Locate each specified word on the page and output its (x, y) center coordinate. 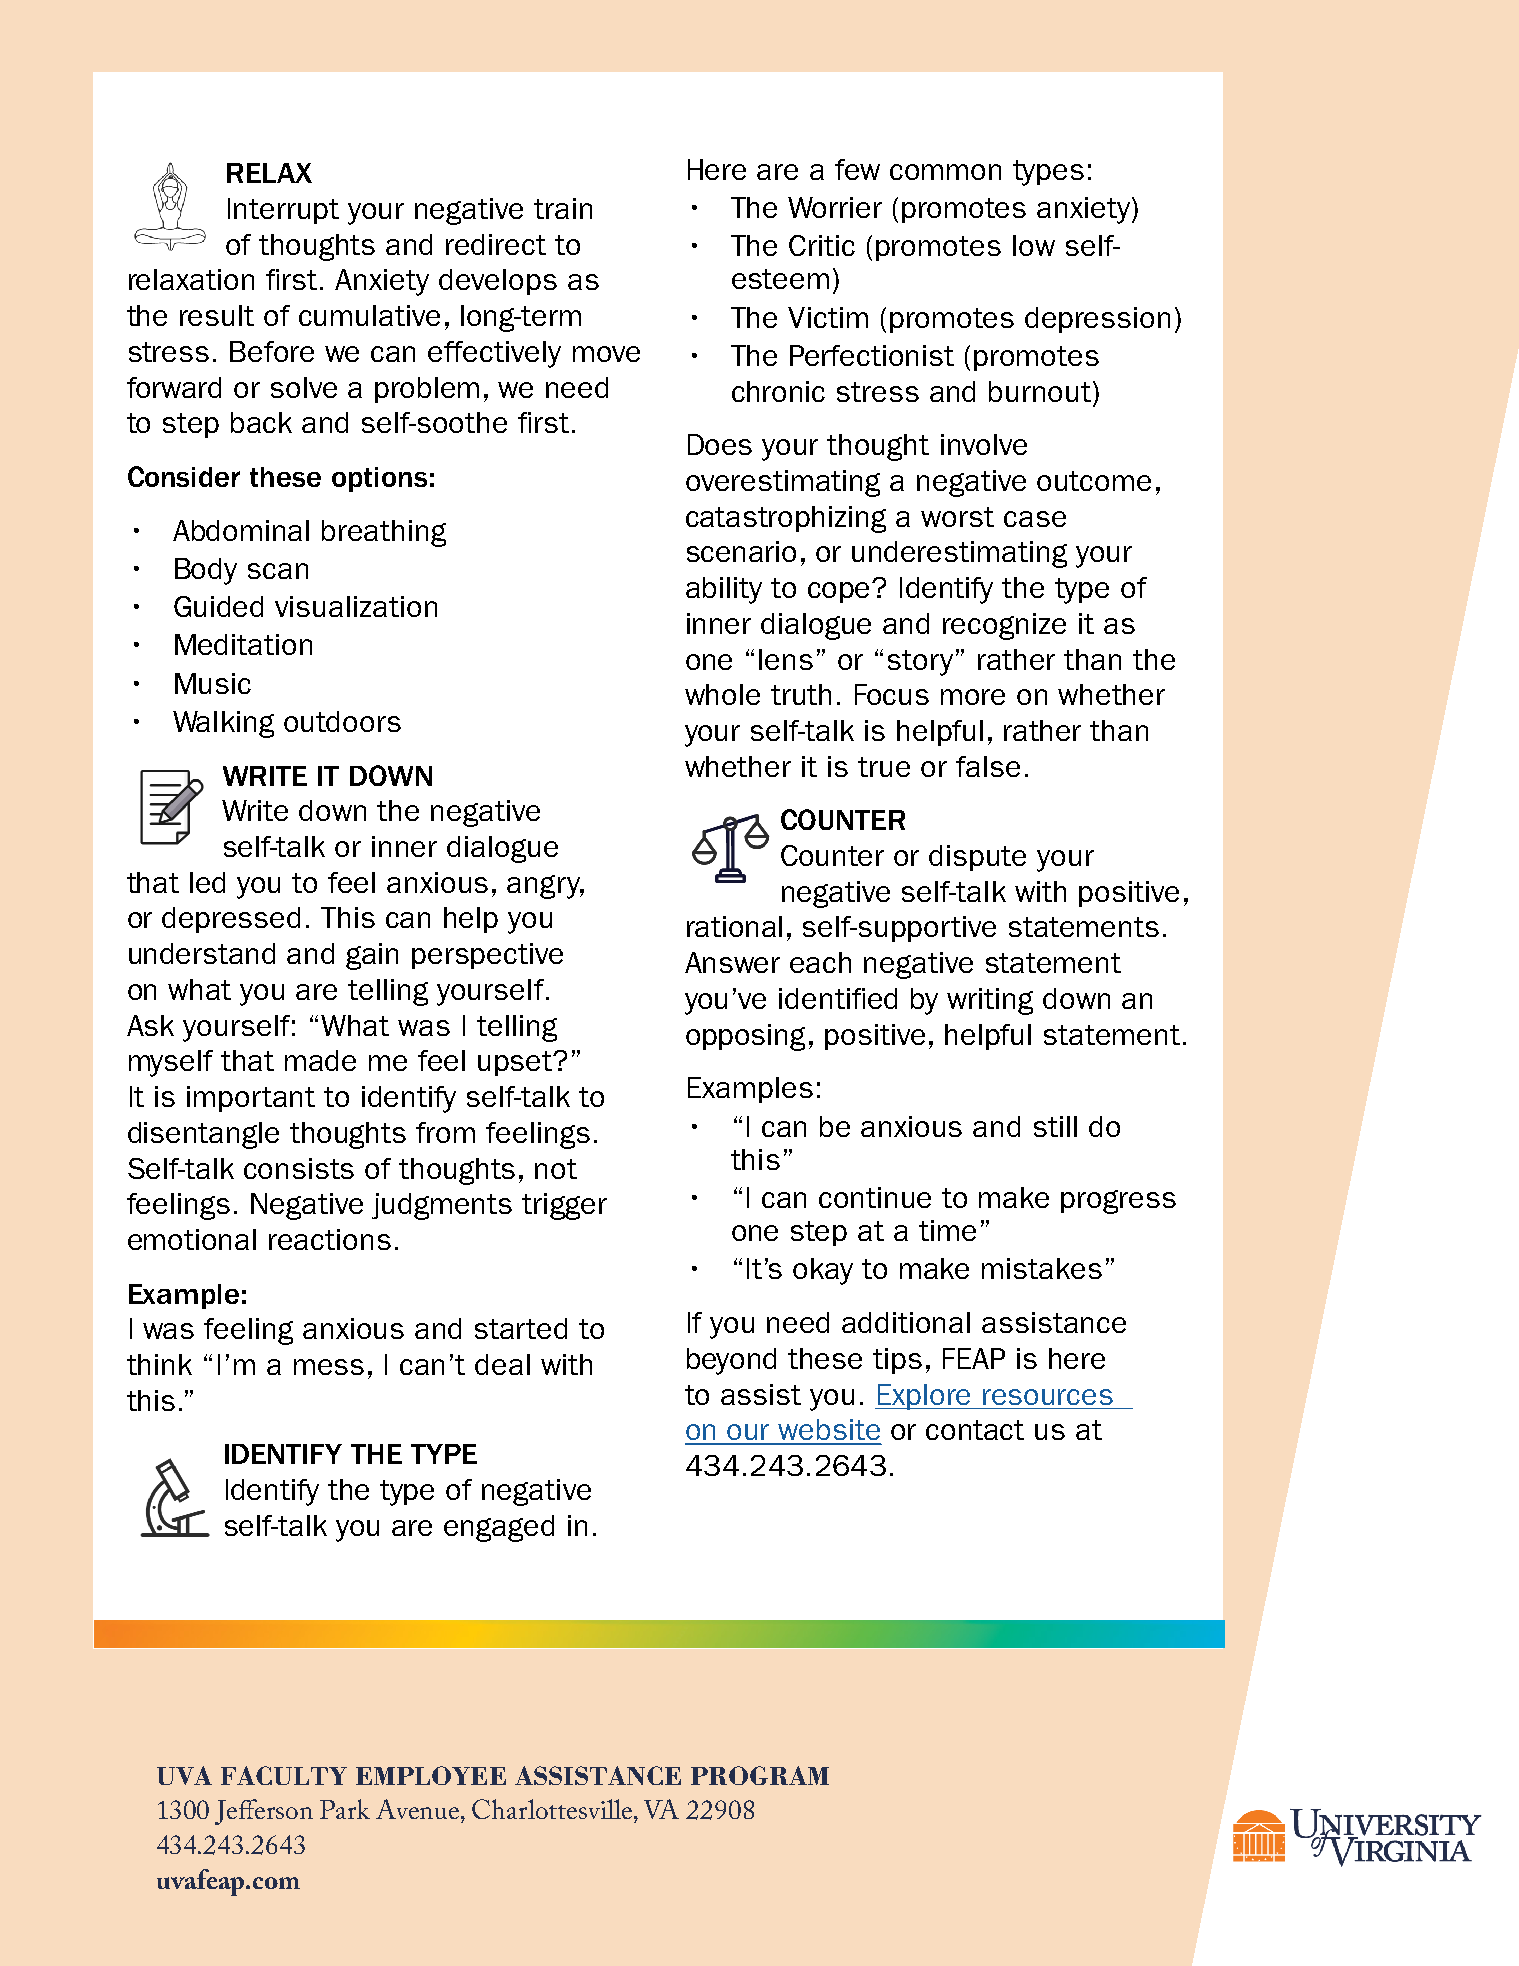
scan (278, 571)
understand (202, 953)
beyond (731, 1361)
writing (990, 1001)
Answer (732, 962)
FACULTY (284, 1775)
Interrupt (283, 211)
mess (329, 1367)
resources (1048, 1397)
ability (724, 590)
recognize (1004, 626)
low (1034, 245)
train (563, 208)
